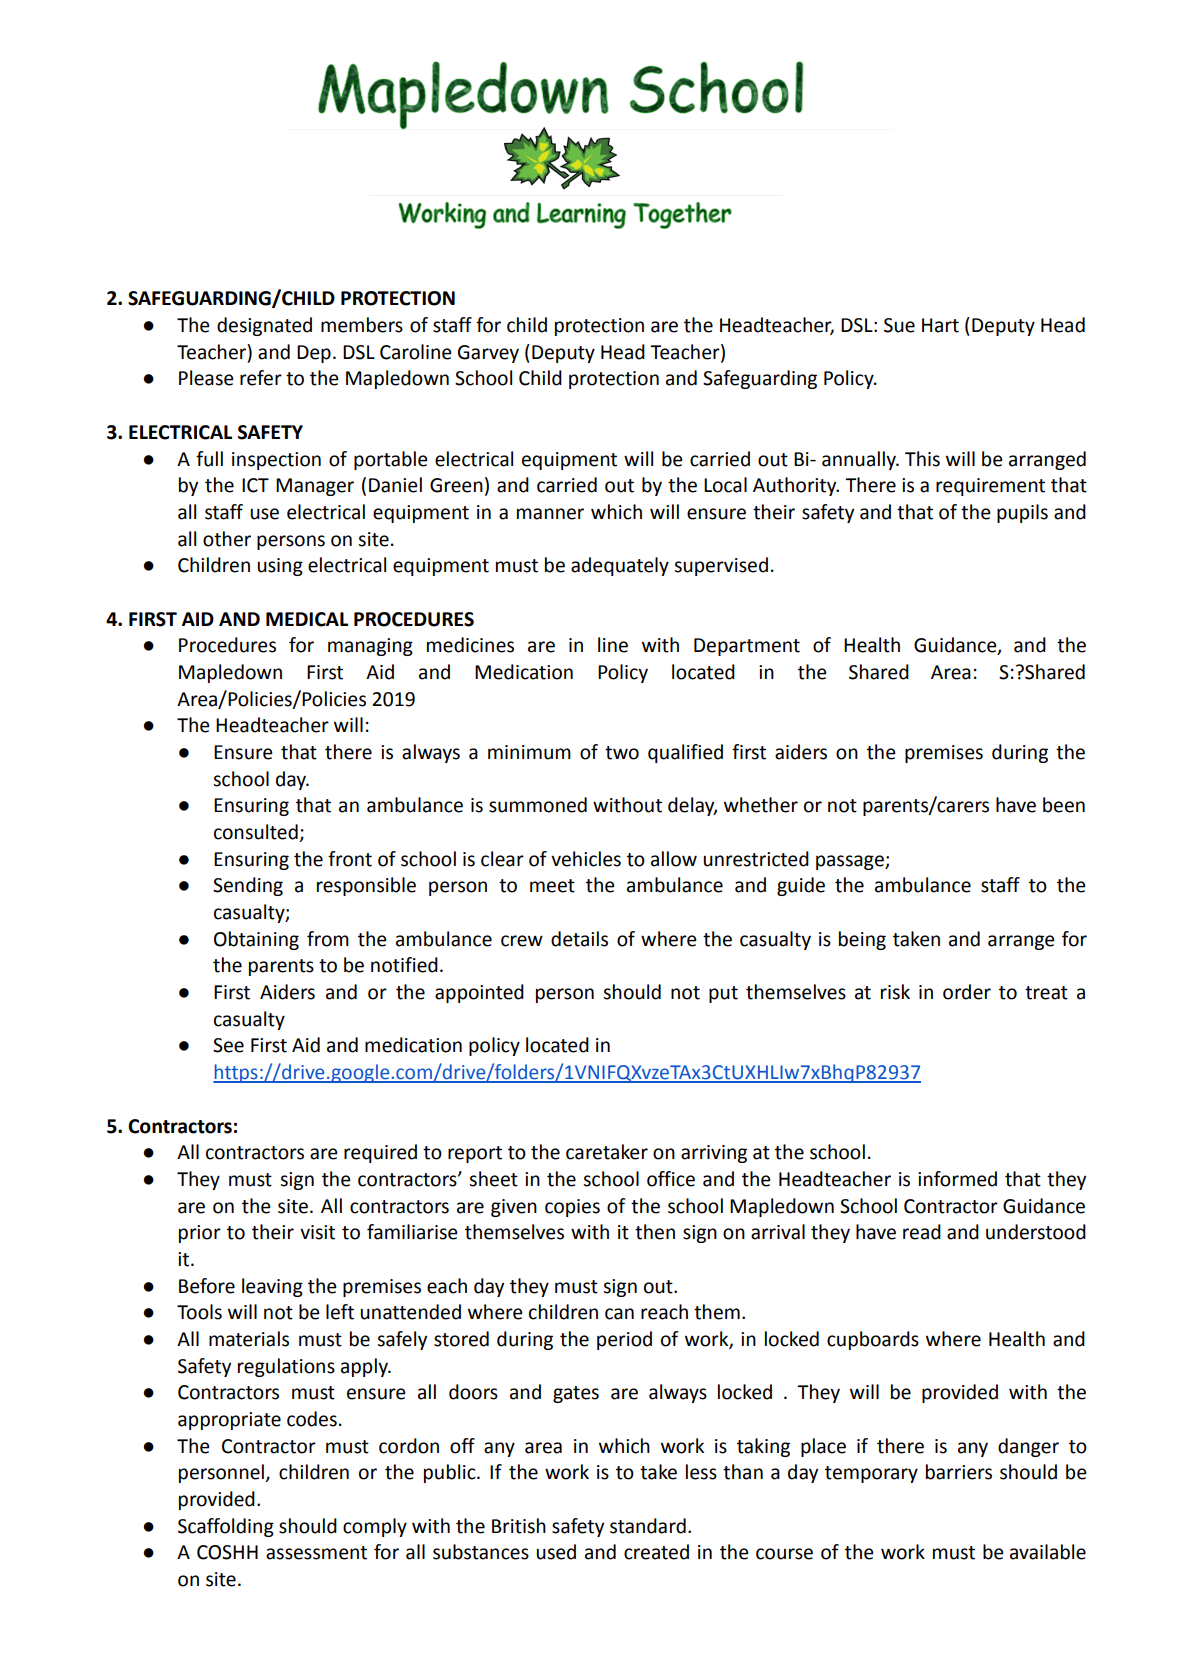 The width and height of the image is (1178, 1664). What do you see at coordinates (257, 833) in the image?
I see `consulted` at bounding box center [257, 833].
